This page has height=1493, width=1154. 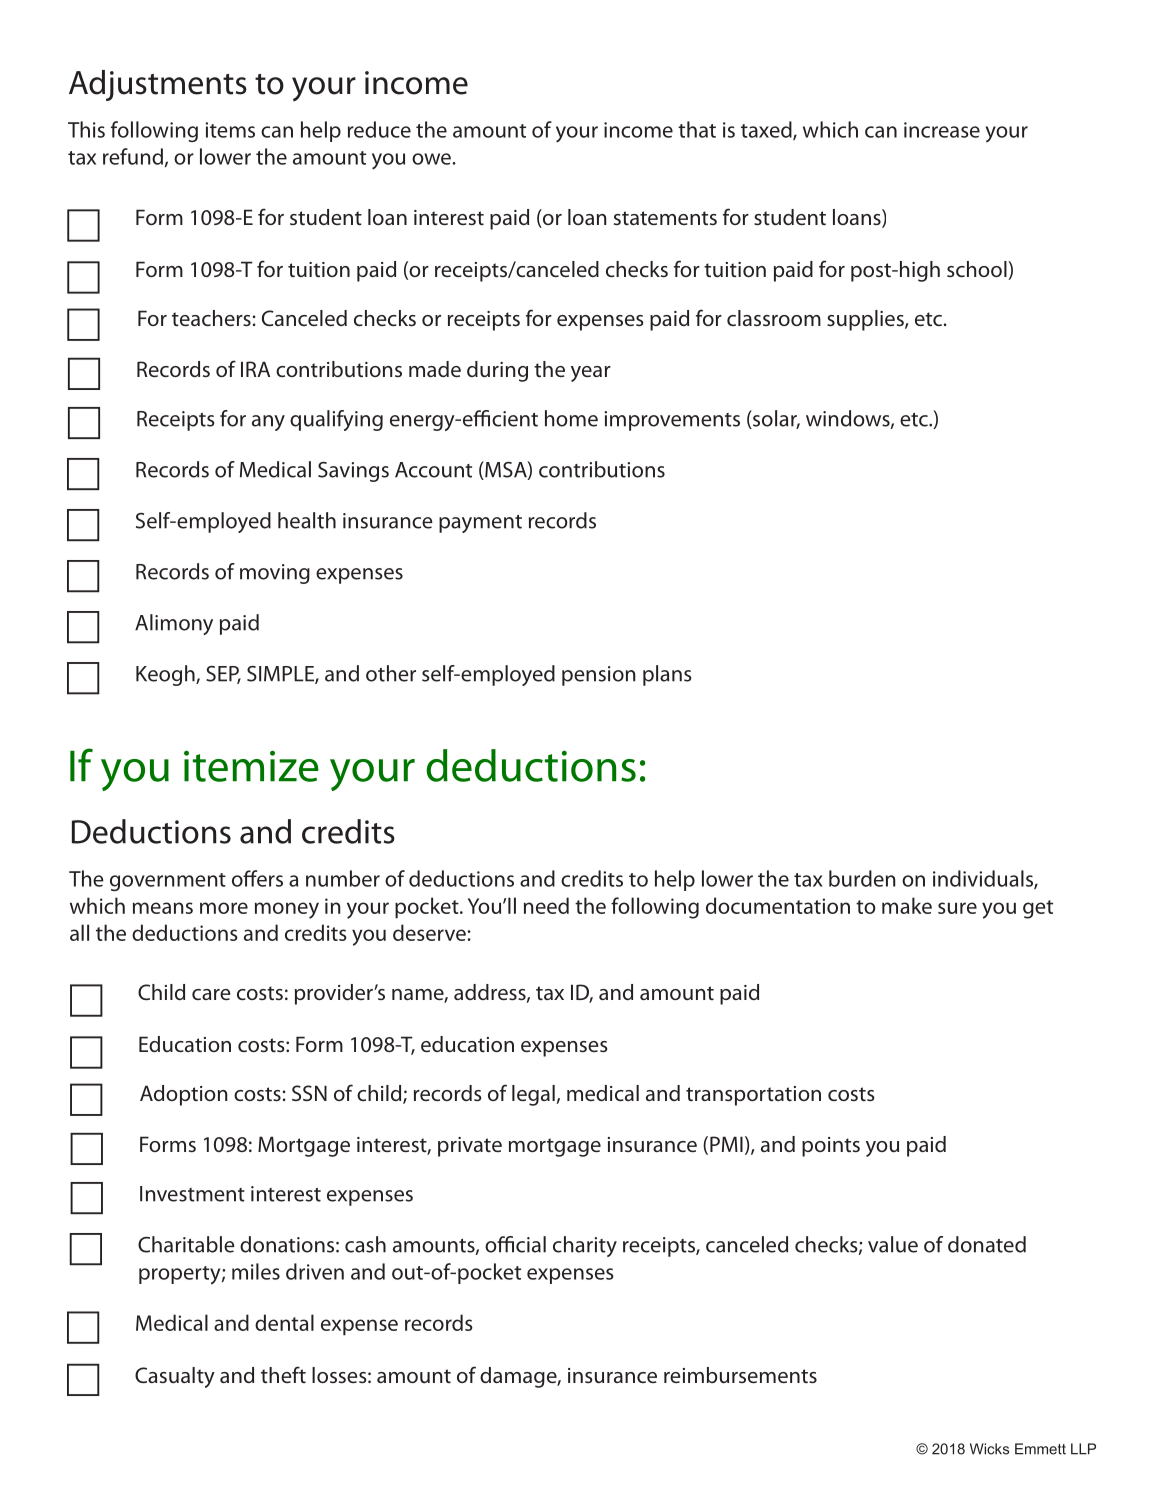 What do you see at coordinates (251, 766) in the page?
I see `itemize` at bounding box center [251, 766].
